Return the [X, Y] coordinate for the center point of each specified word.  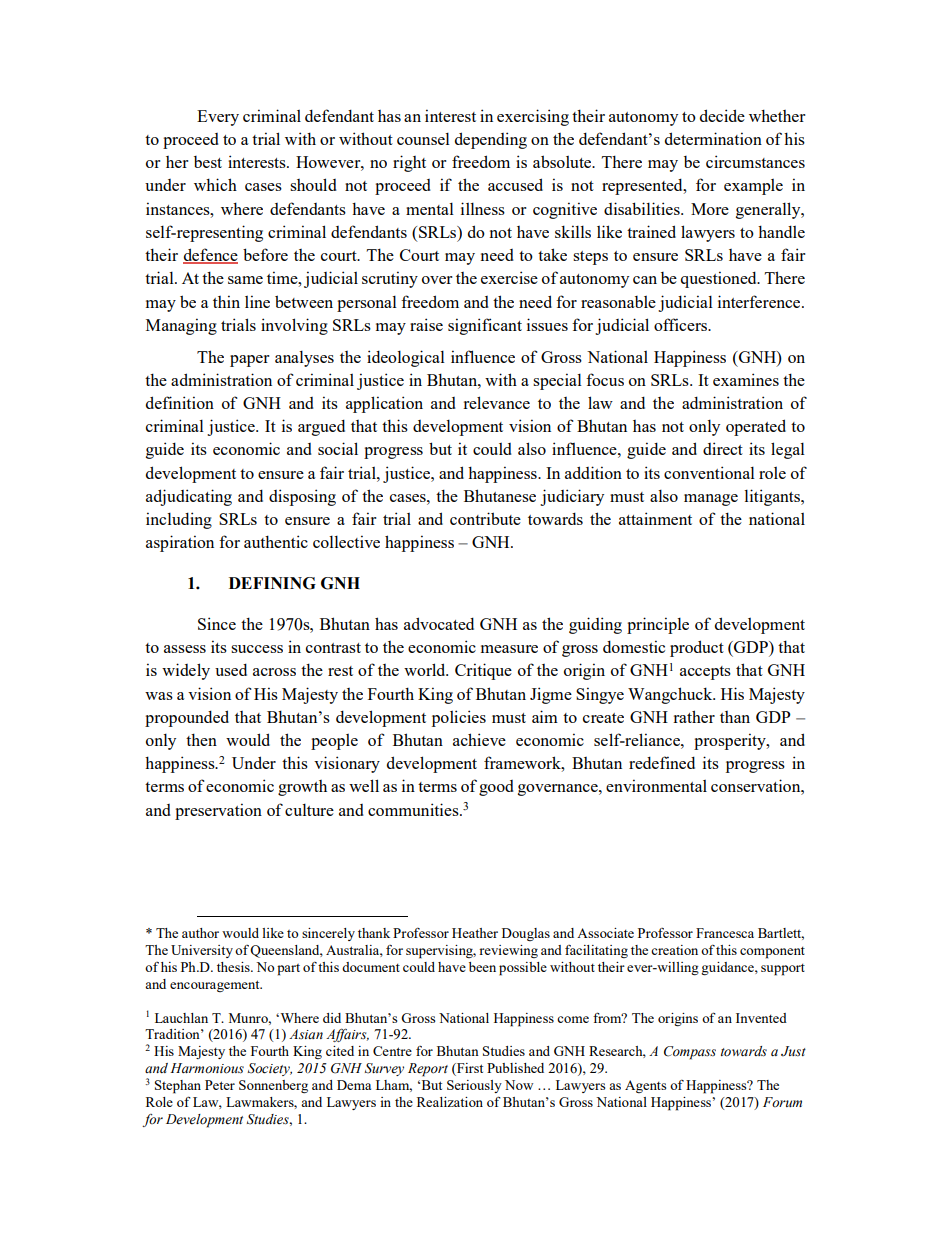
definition [180, 402]
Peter [220, 1085]
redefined [662, 762]
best [208, 162]
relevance [496, 402]
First [469, 1069]
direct [723, 448]
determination [713, 138]
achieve [479, 739]
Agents [645, 1086]
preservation [218, 811]
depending [491, 140]
